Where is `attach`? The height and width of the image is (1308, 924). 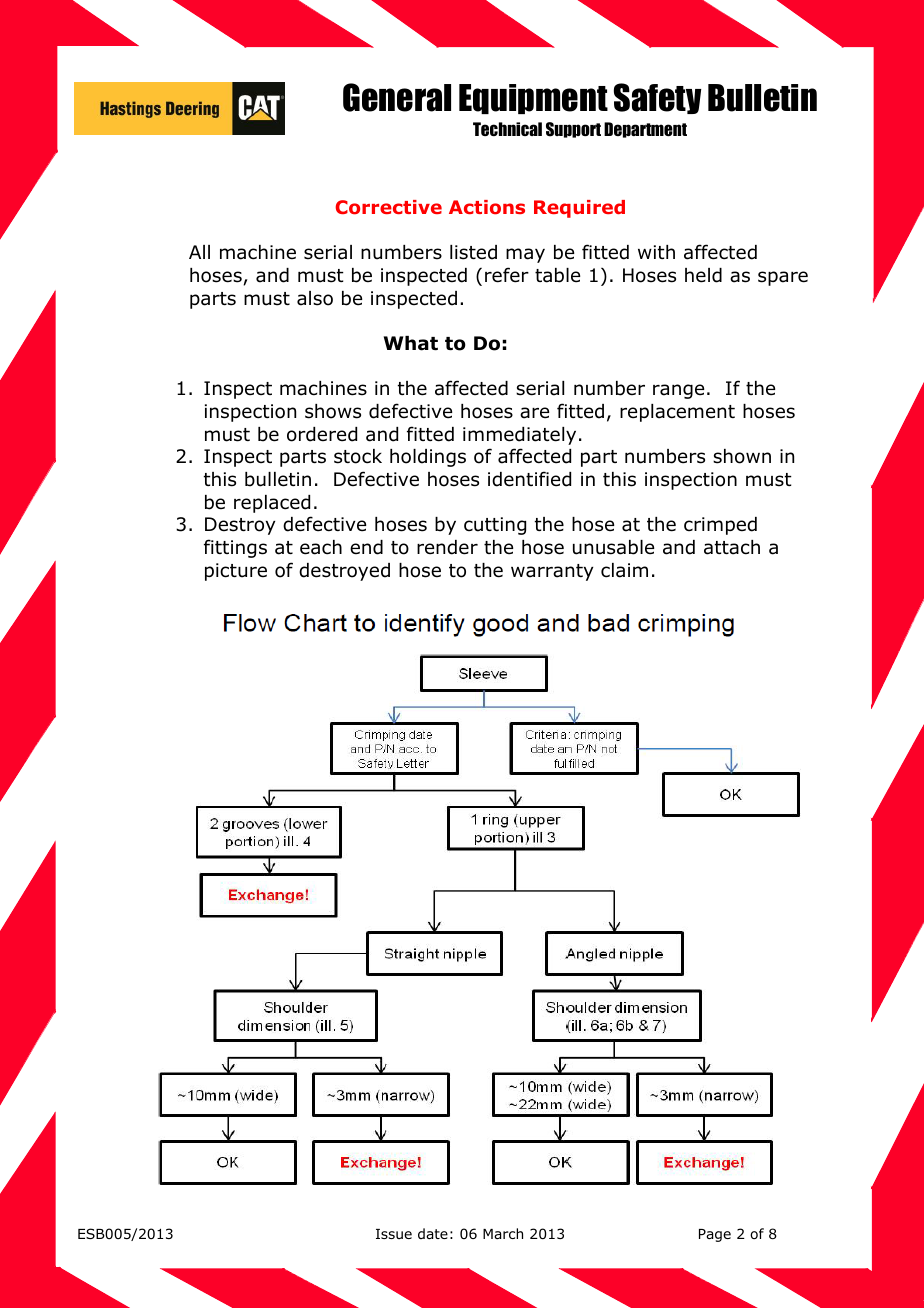 attach is located at coordinates (732, 547).
